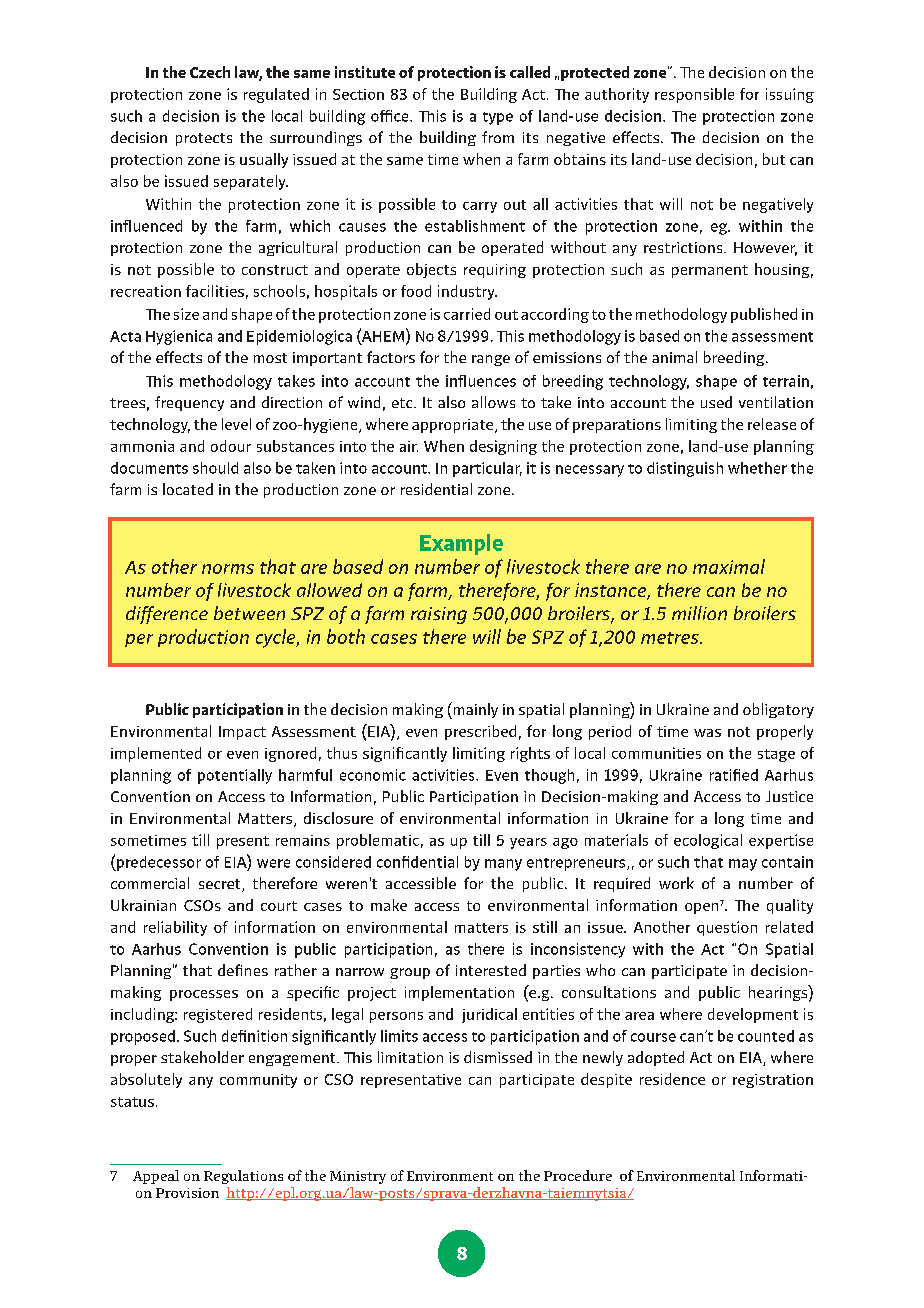 The width and height of the image is (924, 1308). What do you see at coordinates (167, 615) in the image?
I see `difference` at bounding box center [167, 615].
